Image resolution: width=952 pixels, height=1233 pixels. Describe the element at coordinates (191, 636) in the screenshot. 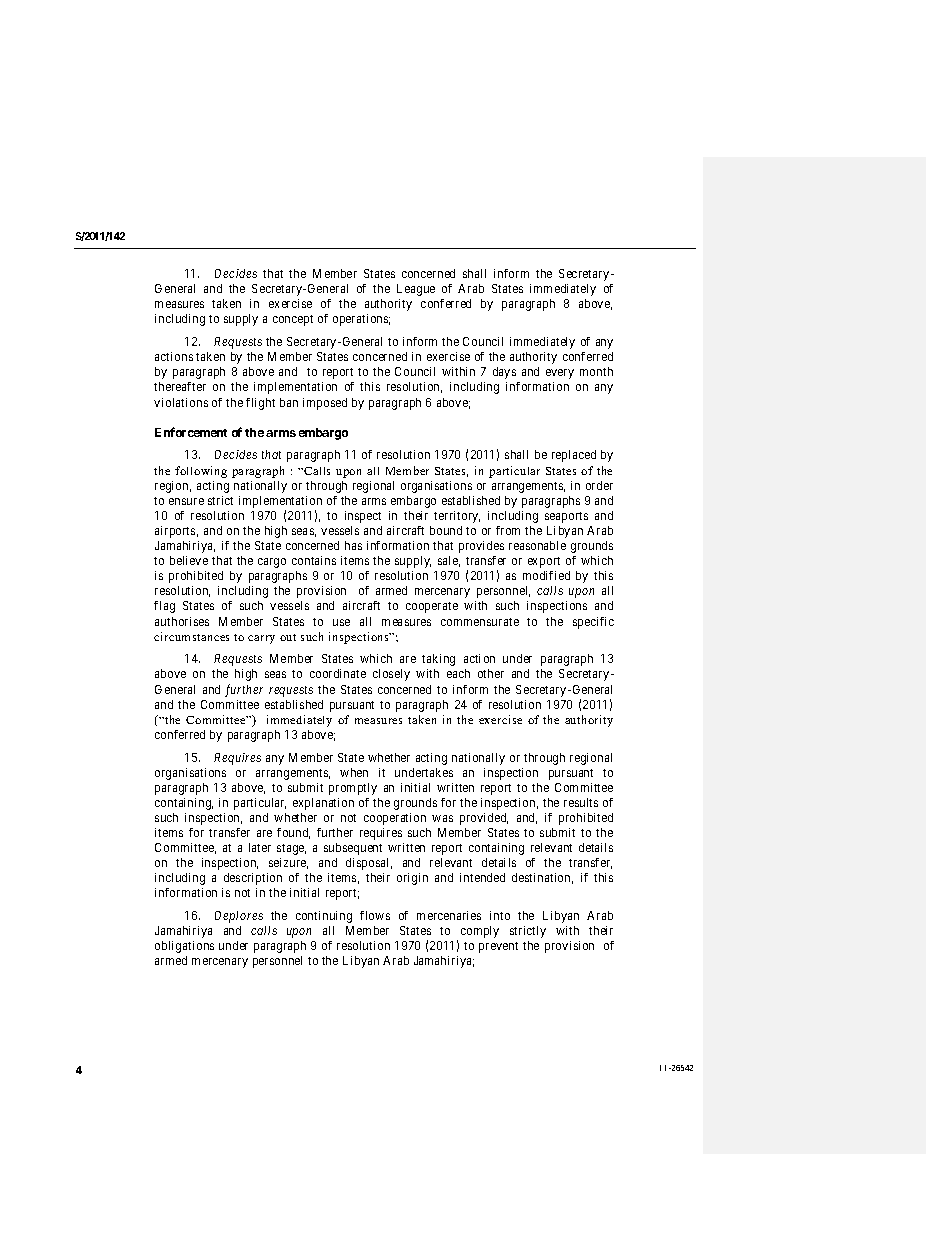

I see `circumstances` at that location.
